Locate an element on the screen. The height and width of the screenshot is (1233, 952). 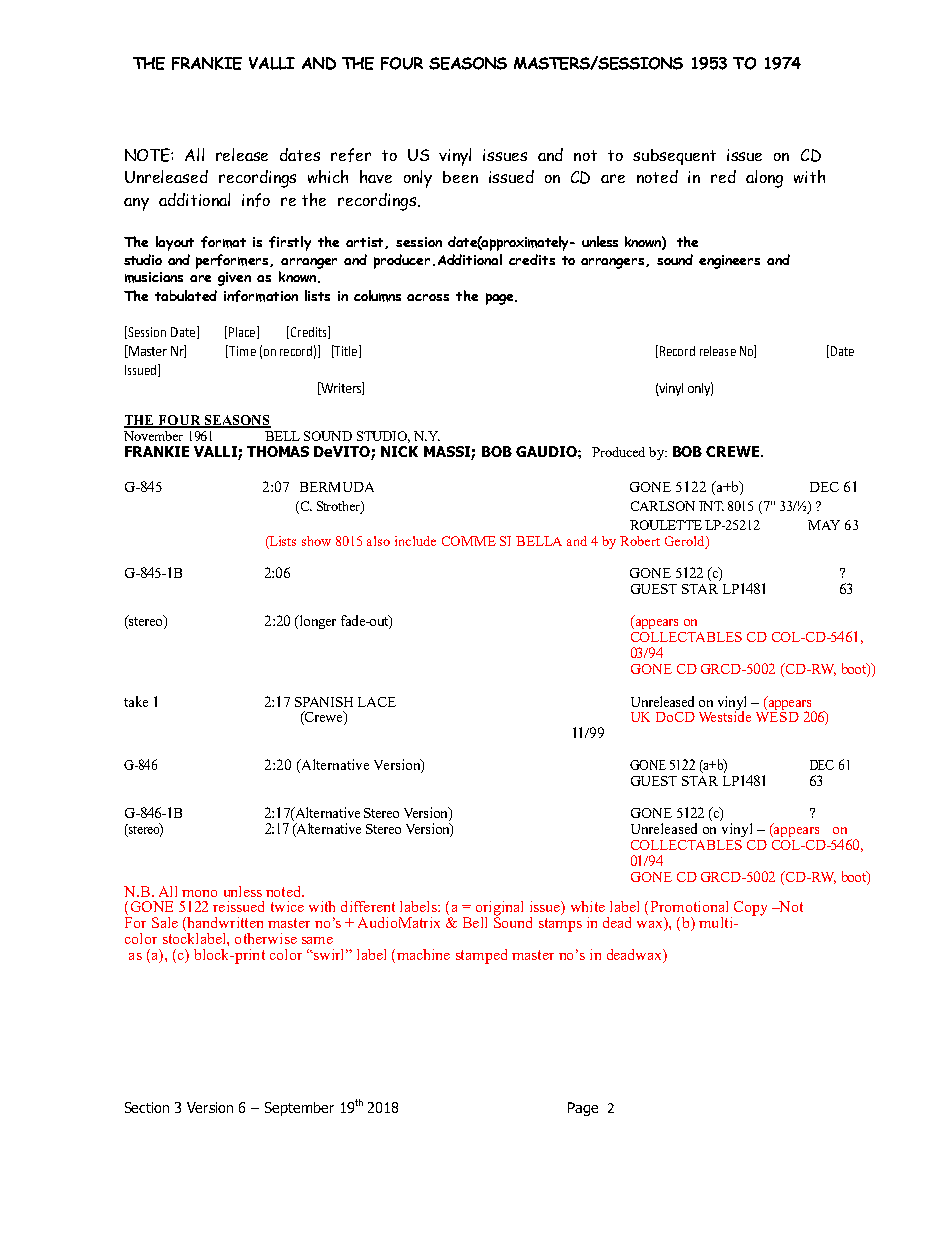
COMME is located at coordinates (469, 541).
